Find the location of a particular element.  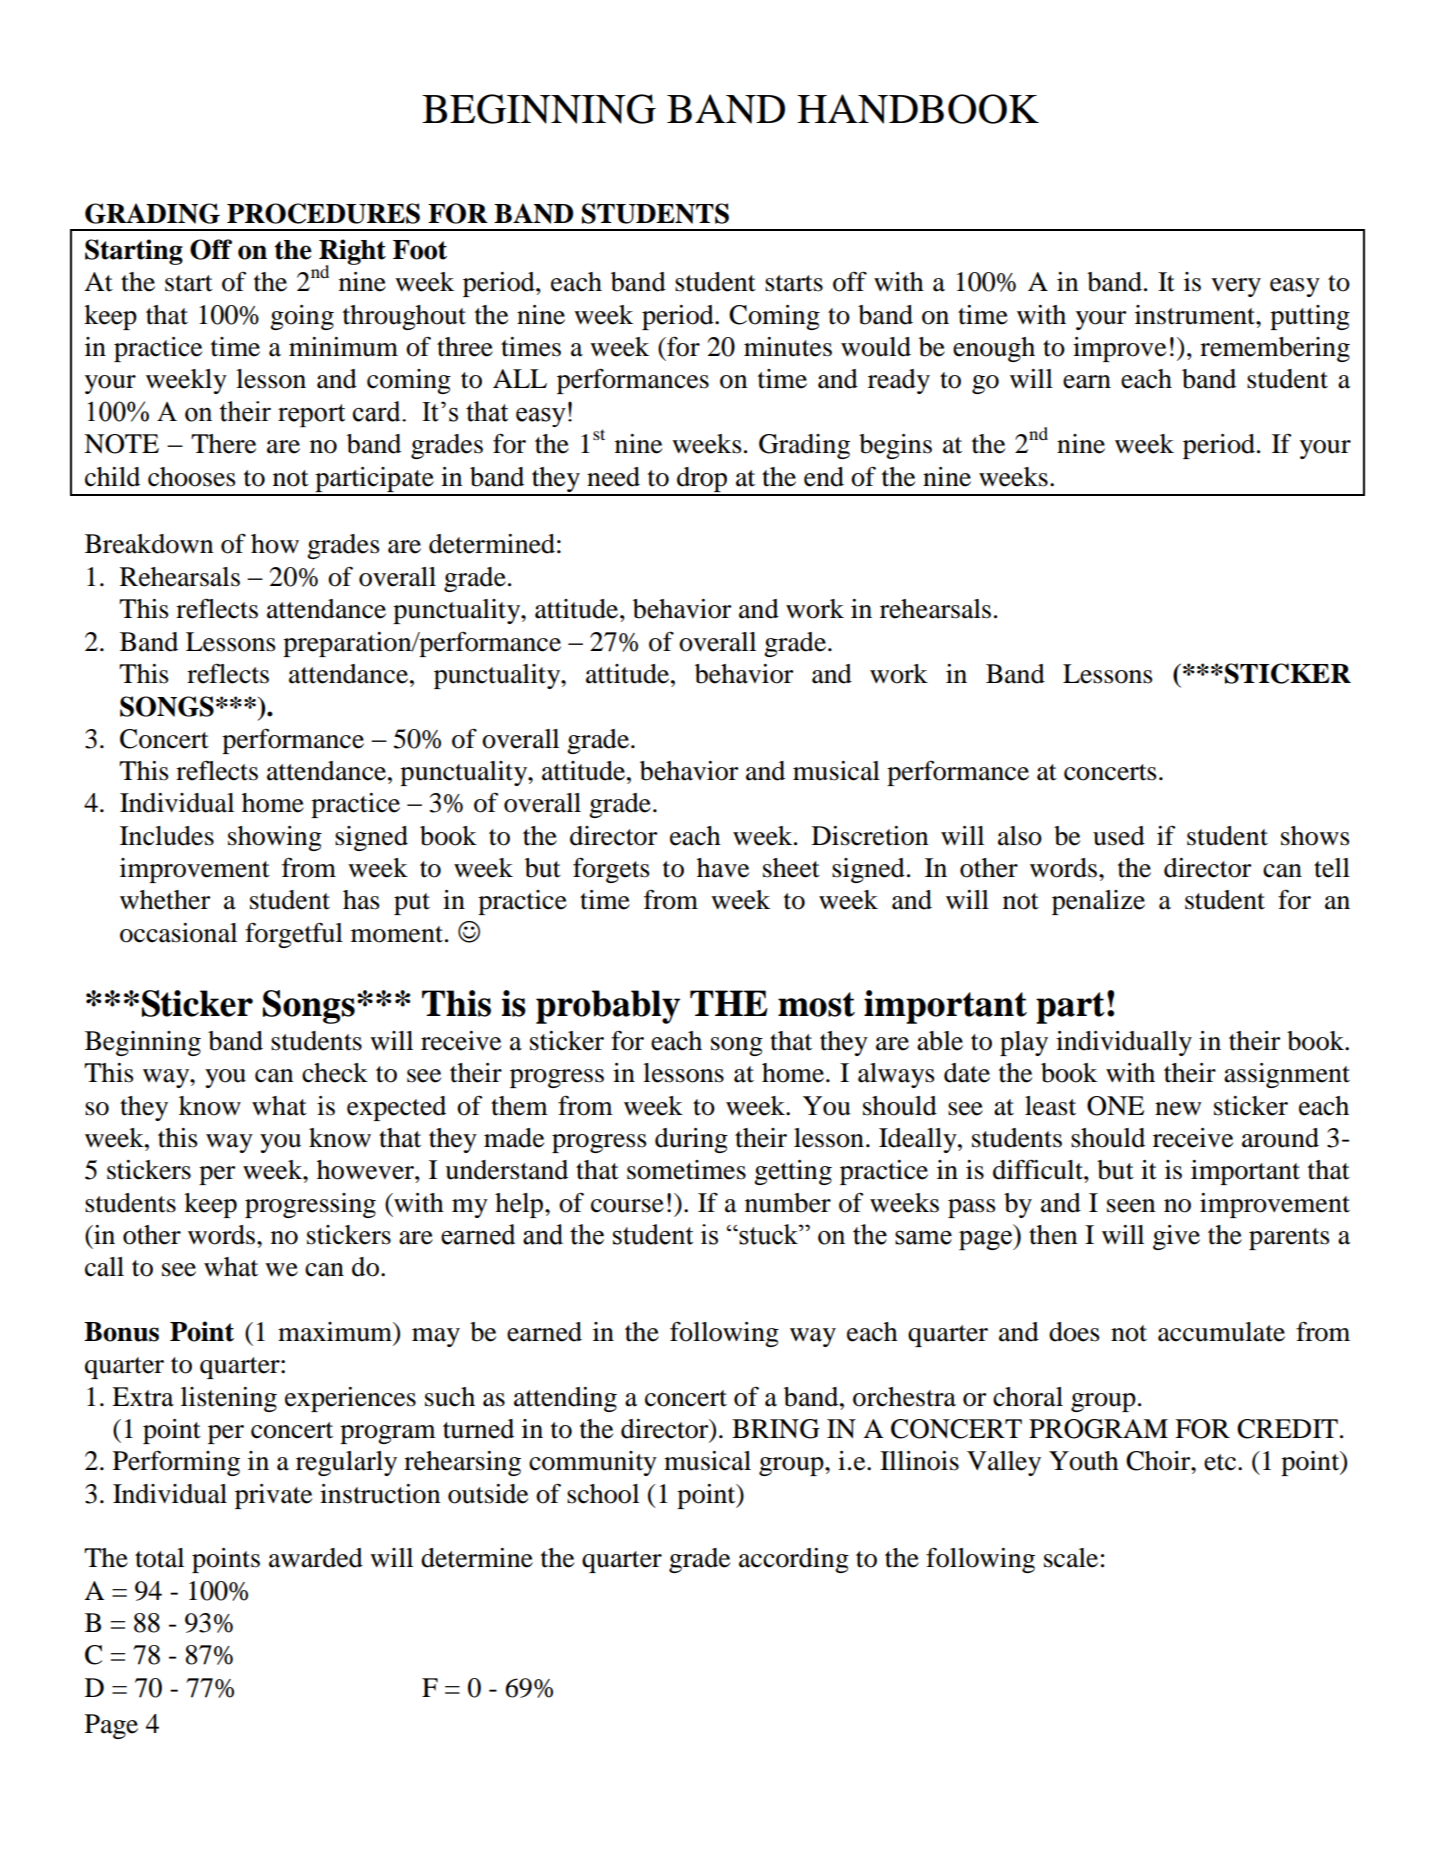

penalize is located at coordinates (1098, 902).
